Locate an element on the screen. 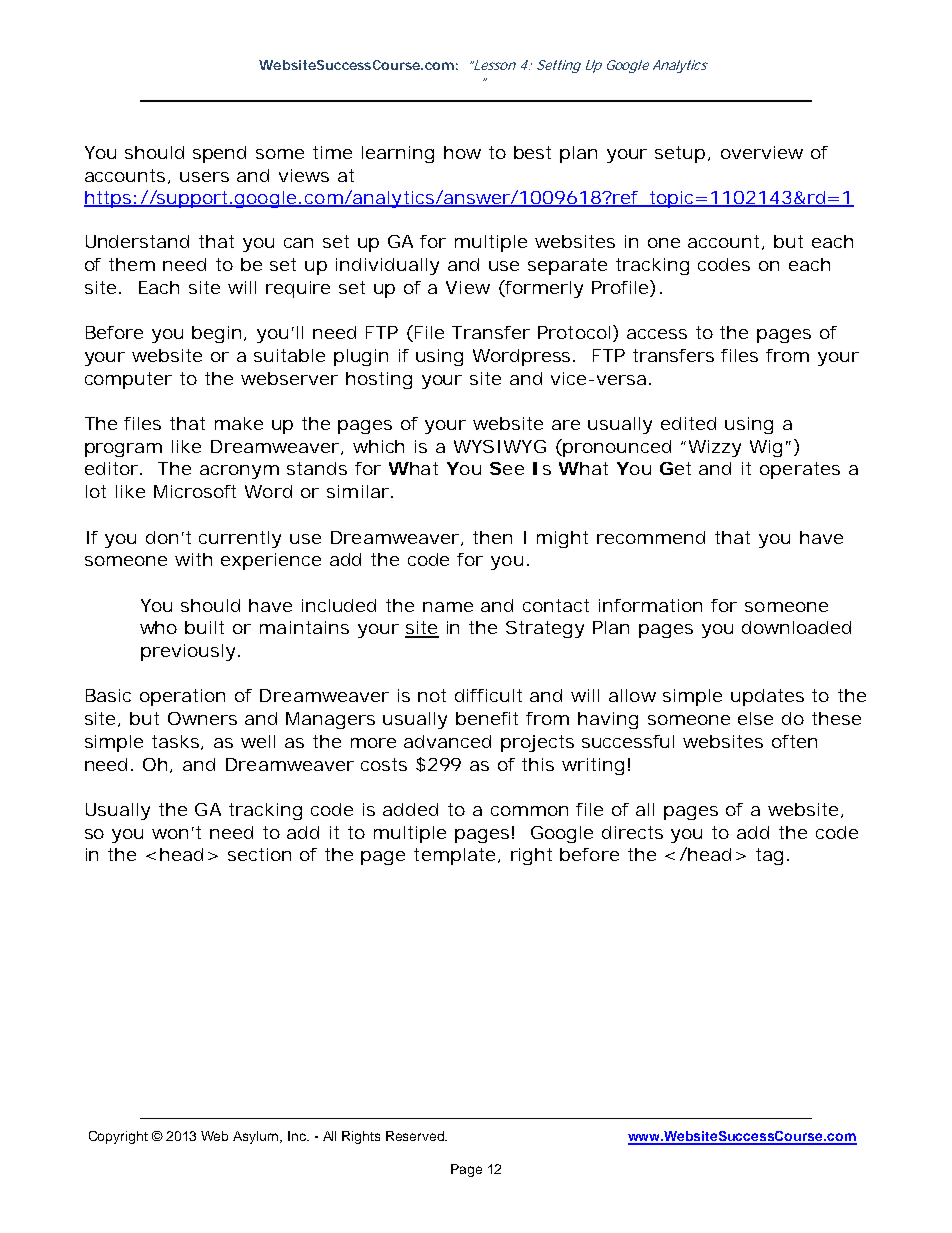 This screenshot has height=1233, width=952. downloaded is located at coordinates (796, 627).
